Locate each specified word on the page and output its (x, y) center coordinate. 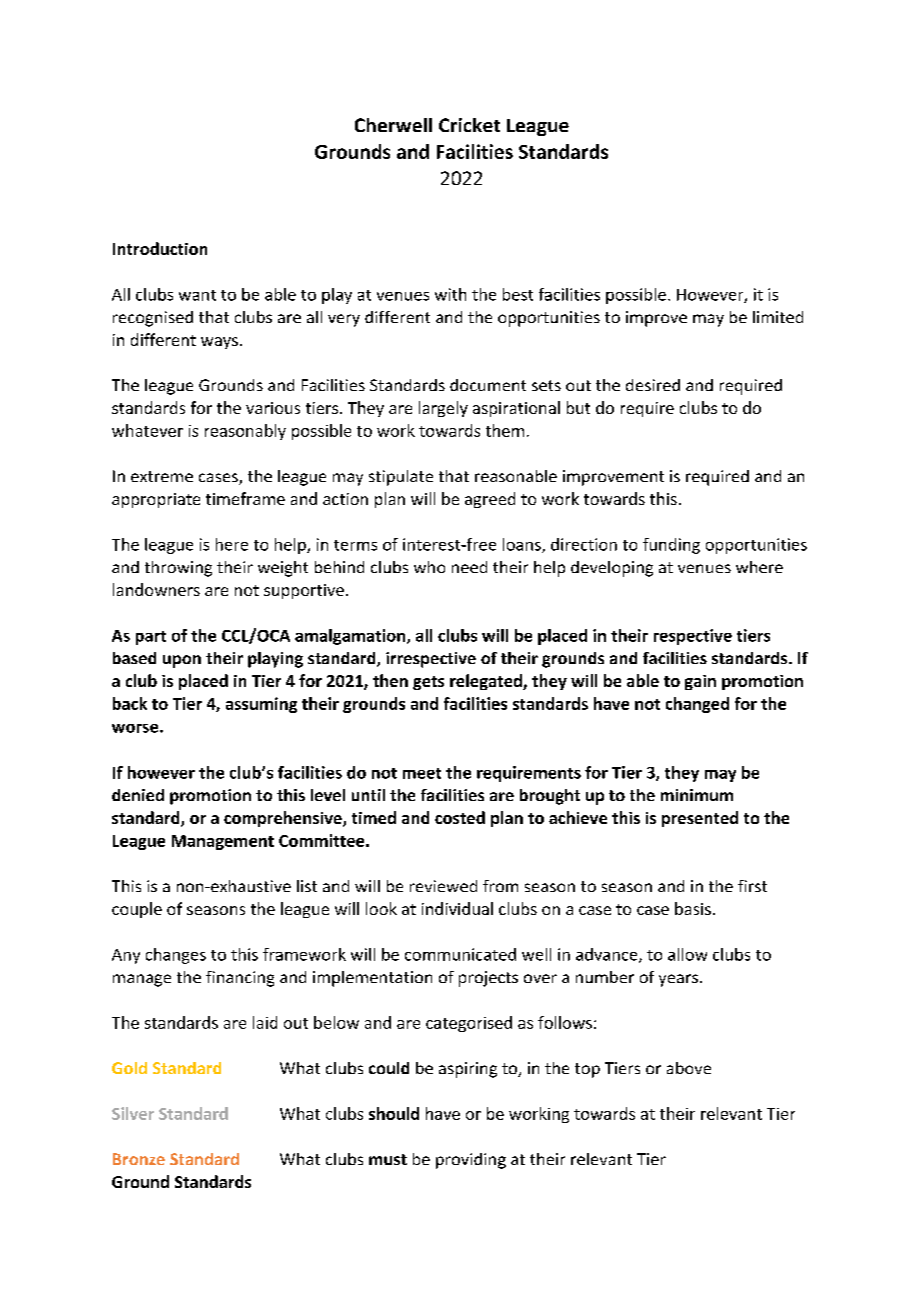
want (197, 295)
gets (428, 683)
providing (471, 1161)
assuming (261, 705)
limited (778, 317)
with (450, 294)
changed (697, 705)
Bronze (139, 1159)
